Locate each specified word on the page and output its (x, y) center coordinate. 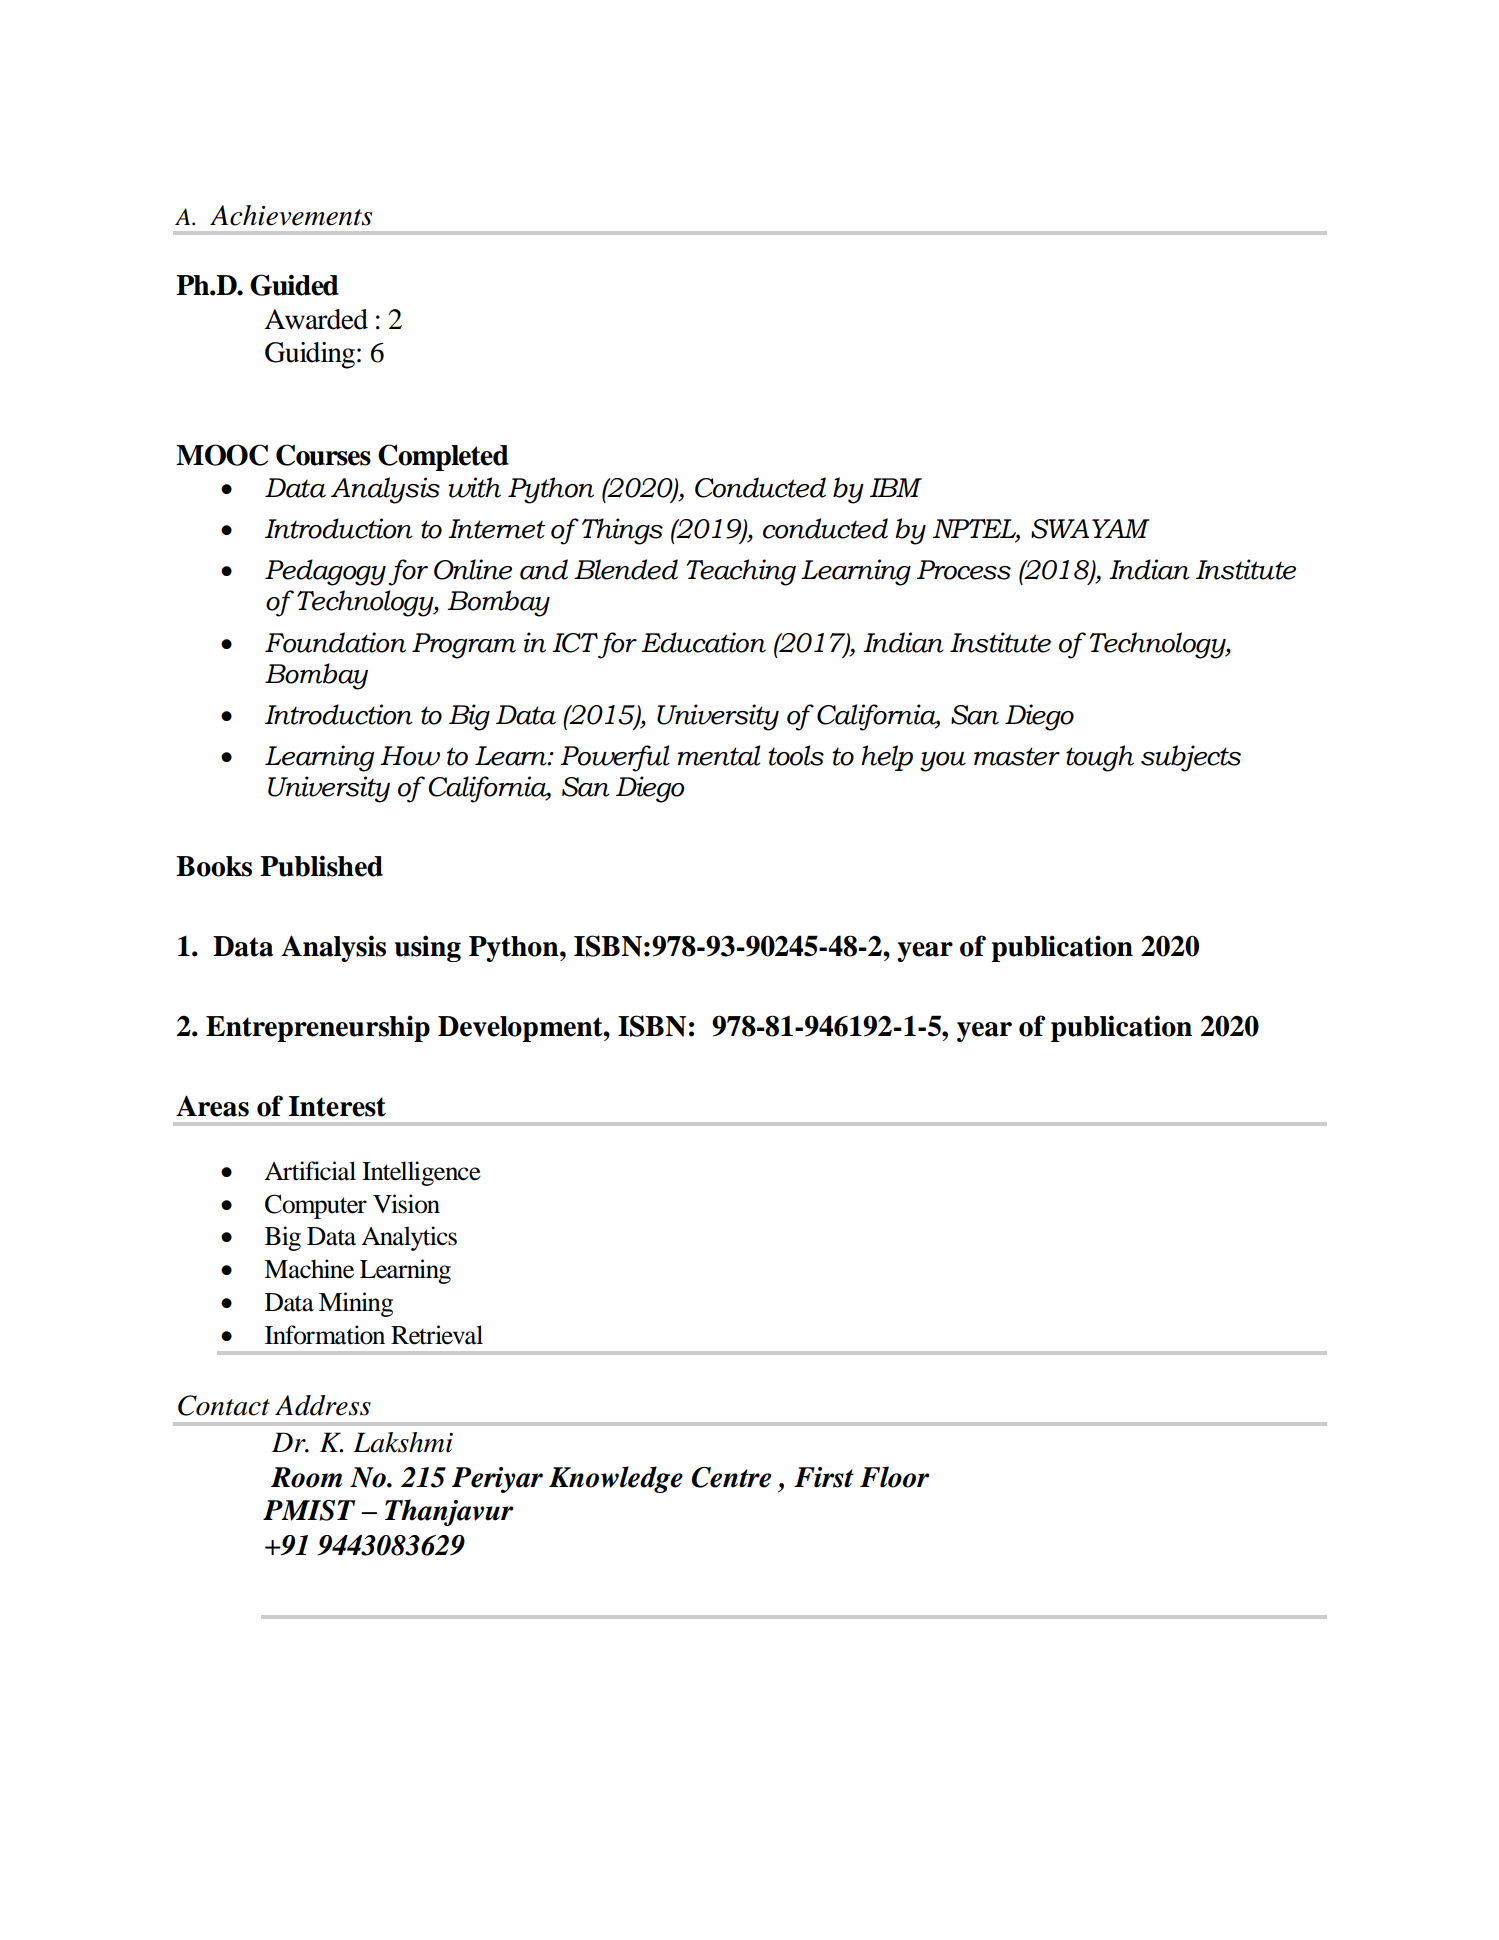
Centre (731, 1477)
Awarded (316, 319)
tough (1100, 758)
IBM (896, 487)
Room (306, 1477)
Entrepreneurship (318, 1028)
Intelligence (421, 1173)
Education (703, 642)
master (1017, 756)
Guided (294, 285)
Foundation (335, 642)
